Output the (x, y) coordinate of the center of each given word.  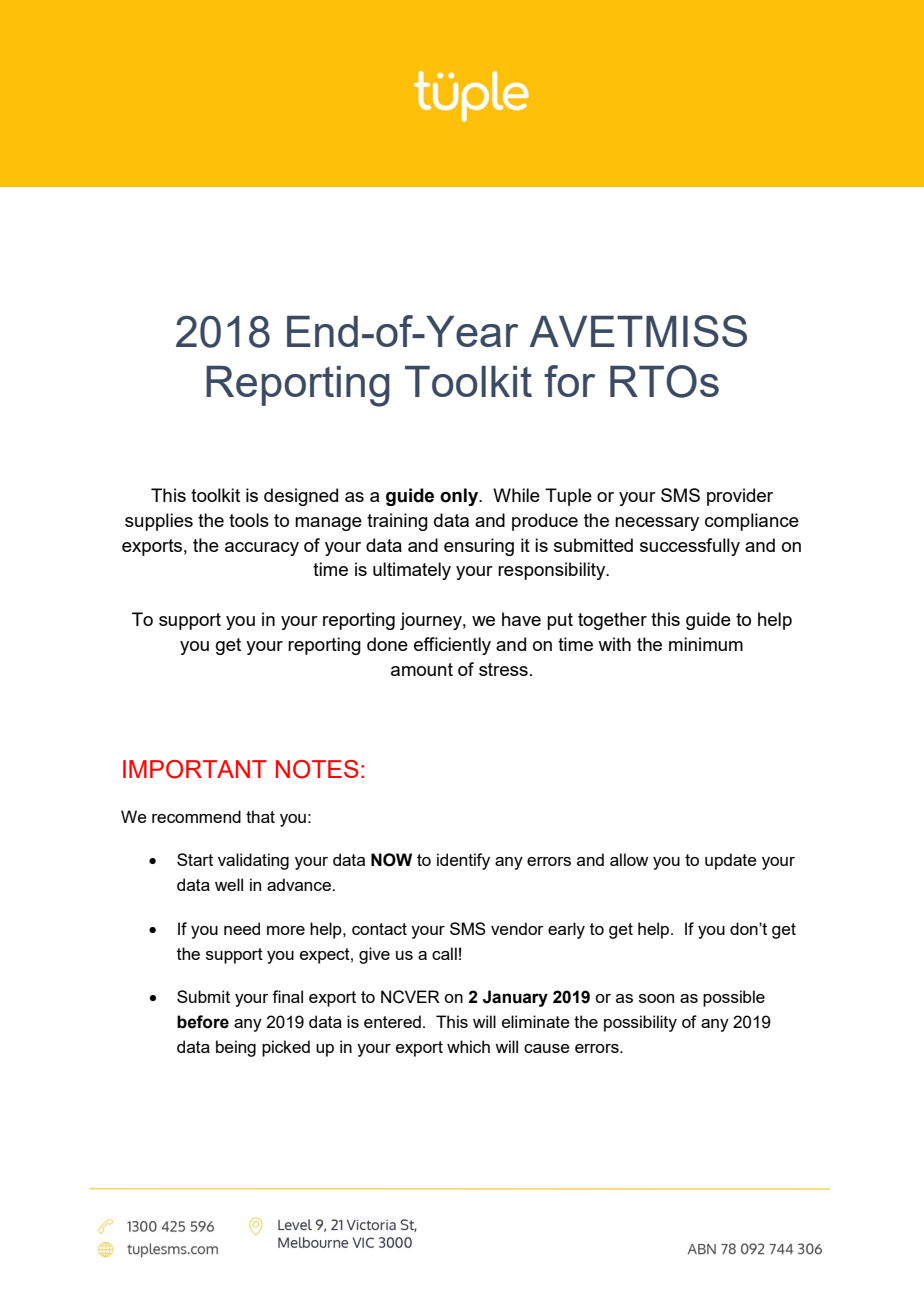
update (731, 861)
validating (253, 861)
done (387, 644)
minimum (706, 644)
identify (463, 861)
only (460, 497)
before (203, 1022)
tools (249, 520)
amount (422, 669)
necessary (657, 524)
